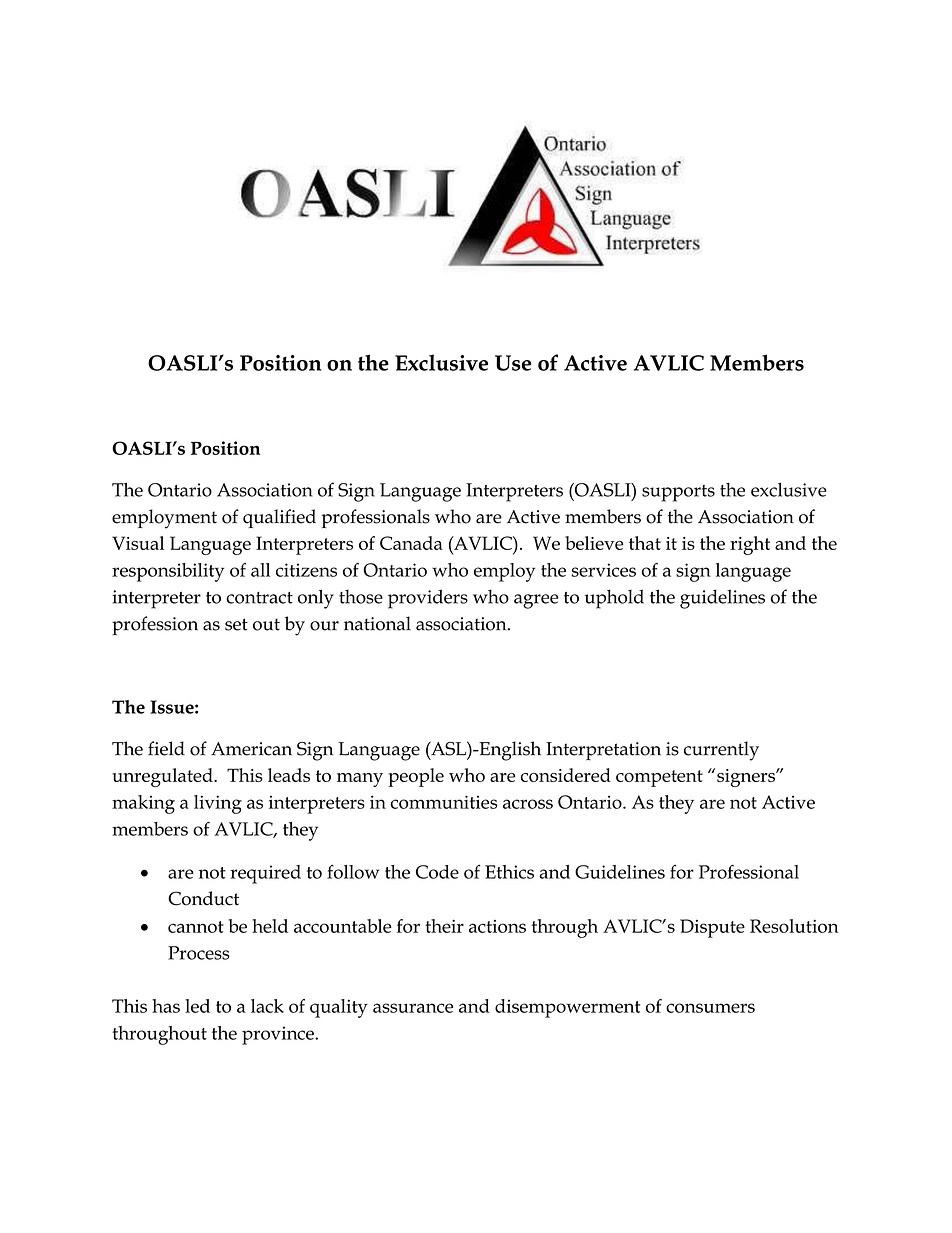  I want to click on all, so click(260, 570).
